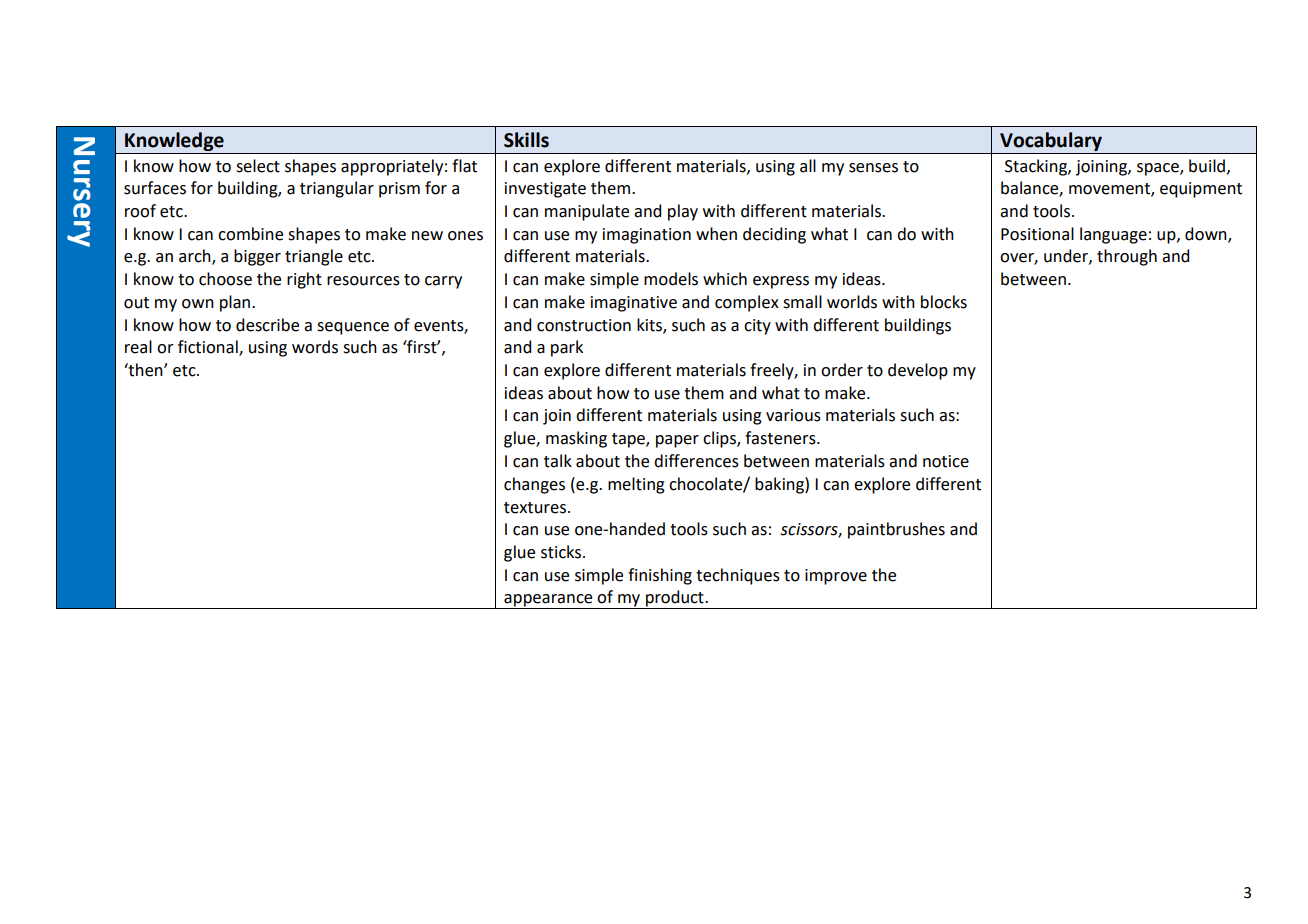  I want to click on park, so click(567, 348).
